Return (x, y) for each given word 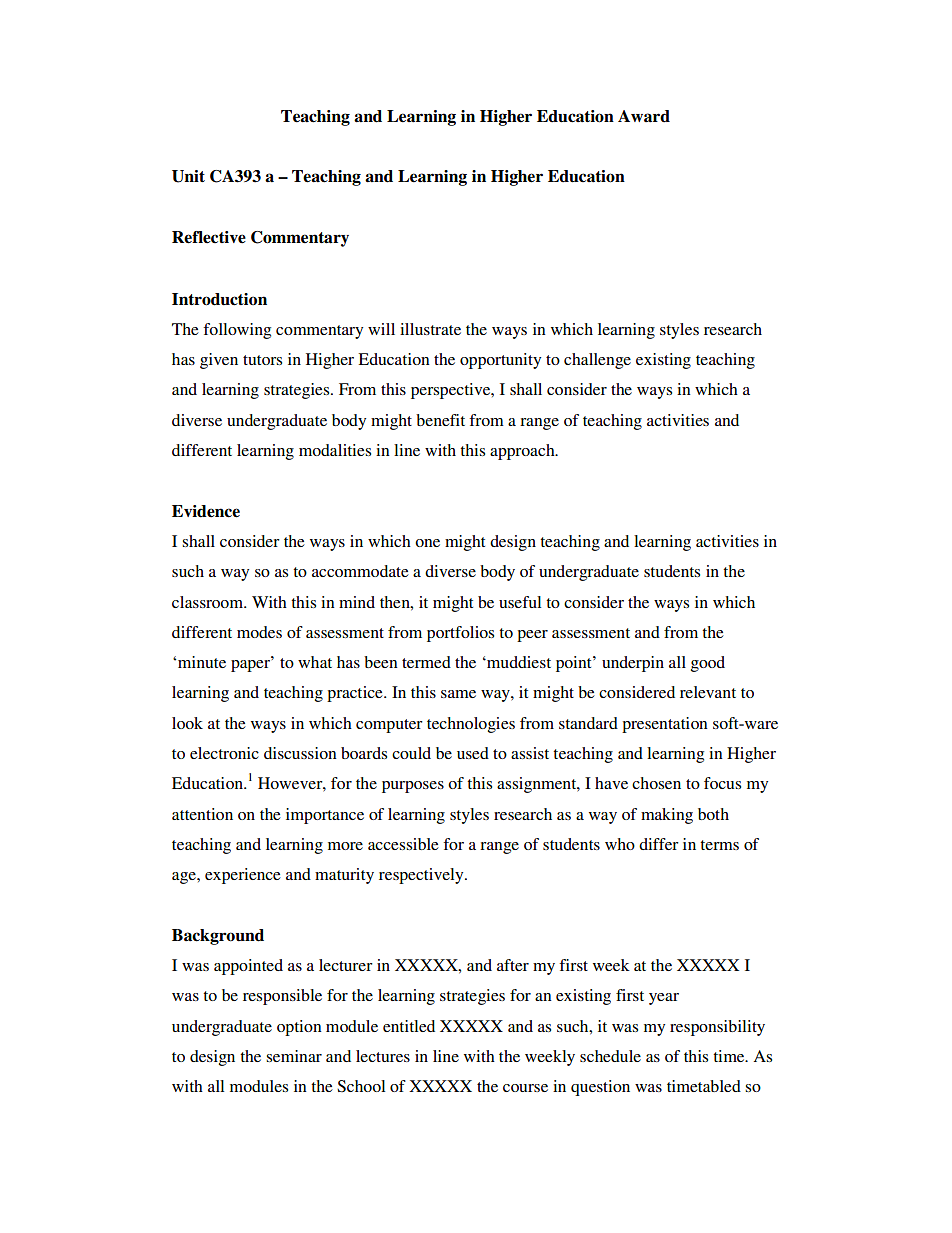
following (237, 331)
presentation (665, 725)
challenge (597, 361)
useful (520, 602)
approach (523, 452)
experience (243, 876)
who (620, 844)
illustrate (430, 329)
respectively (422, 876)
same (458, 694)
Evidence (206, 511)
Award (644, 116)
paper (250, 666)
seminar (294, 1056)
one (427, 543)
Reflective (209, 237)
